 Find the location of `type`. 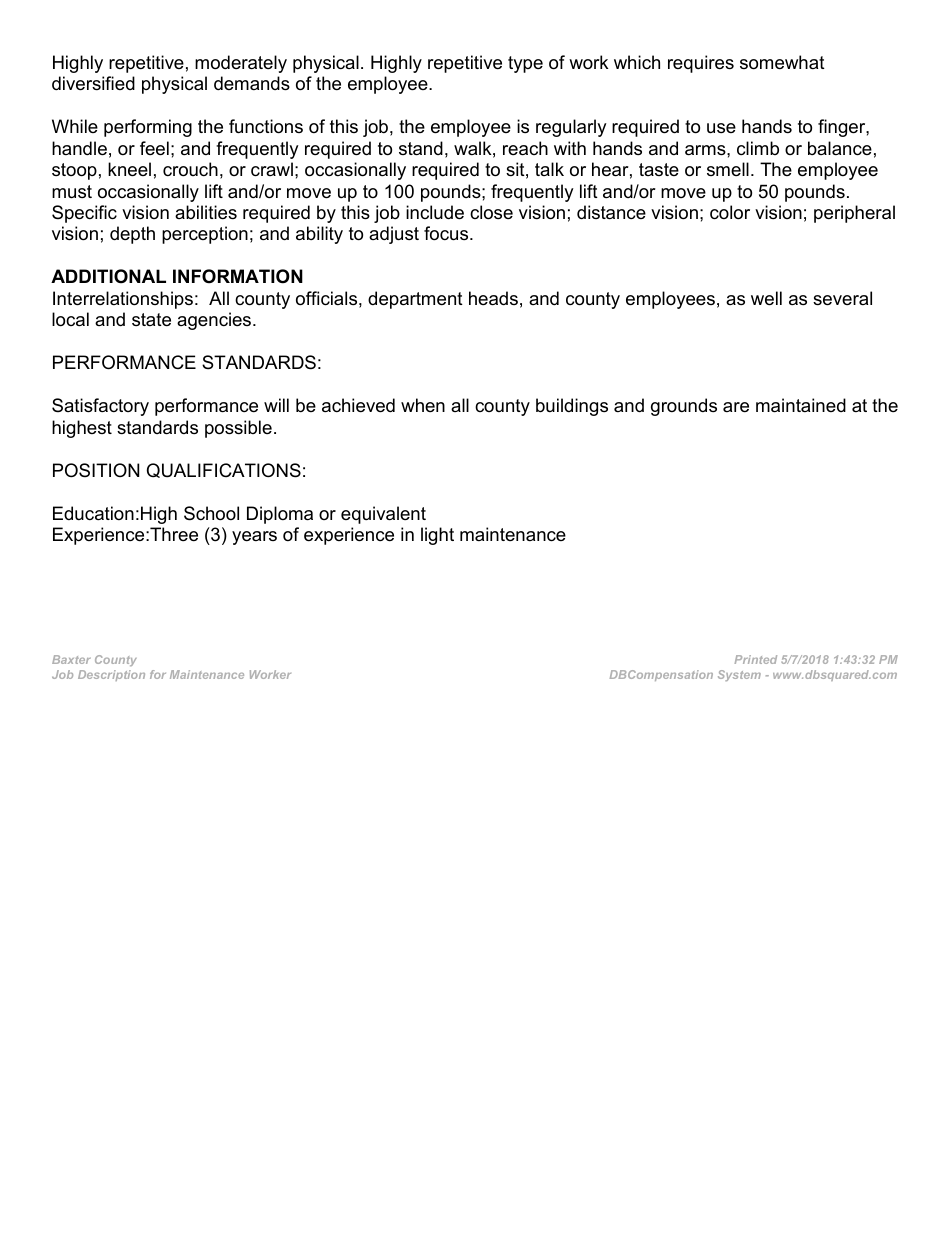

type is located at coordinates (525, 64).
